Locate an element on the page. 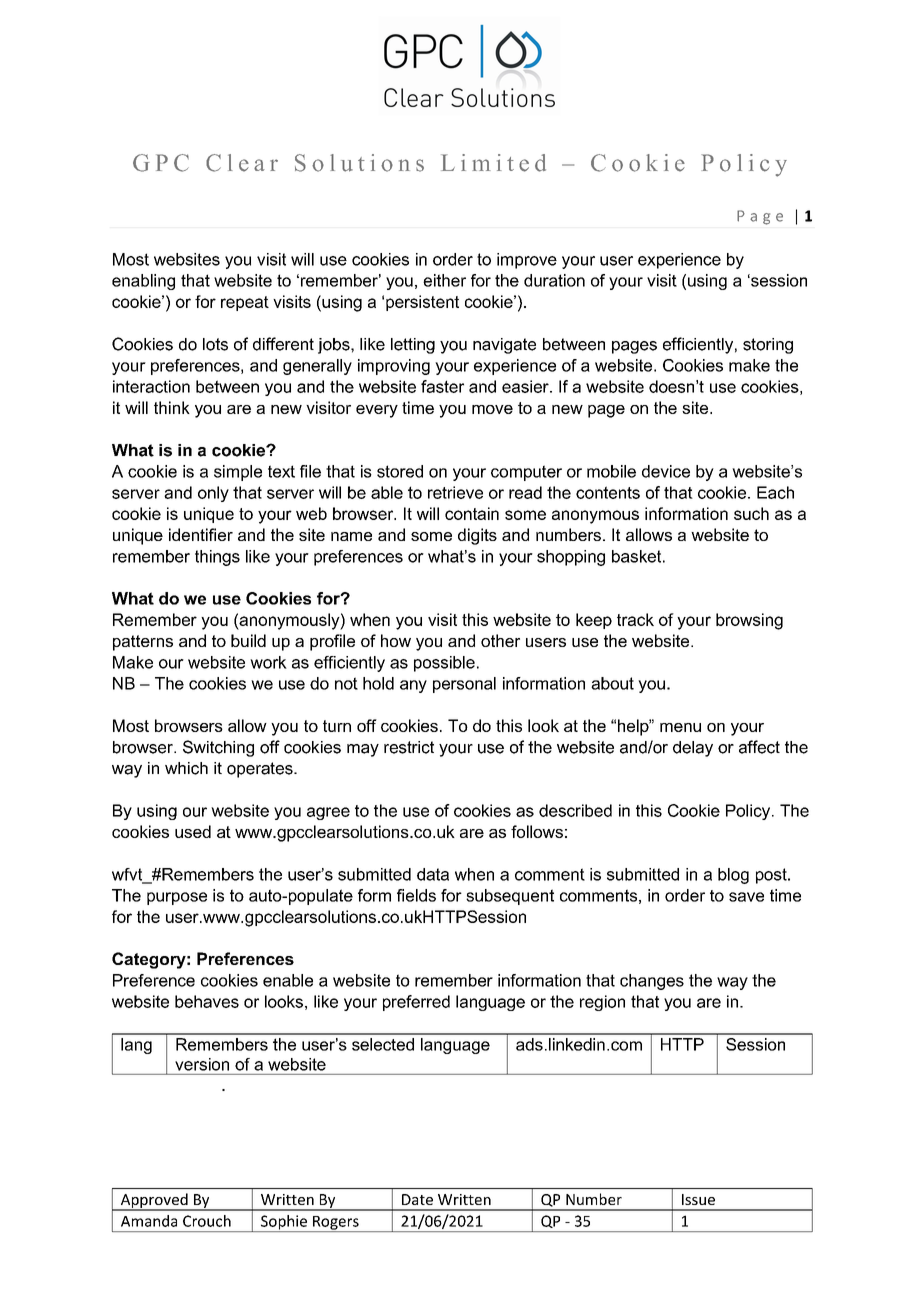 Image resolution: width=924 pixels, height=1308 pixels. either is located at coordinates (444, 280).
